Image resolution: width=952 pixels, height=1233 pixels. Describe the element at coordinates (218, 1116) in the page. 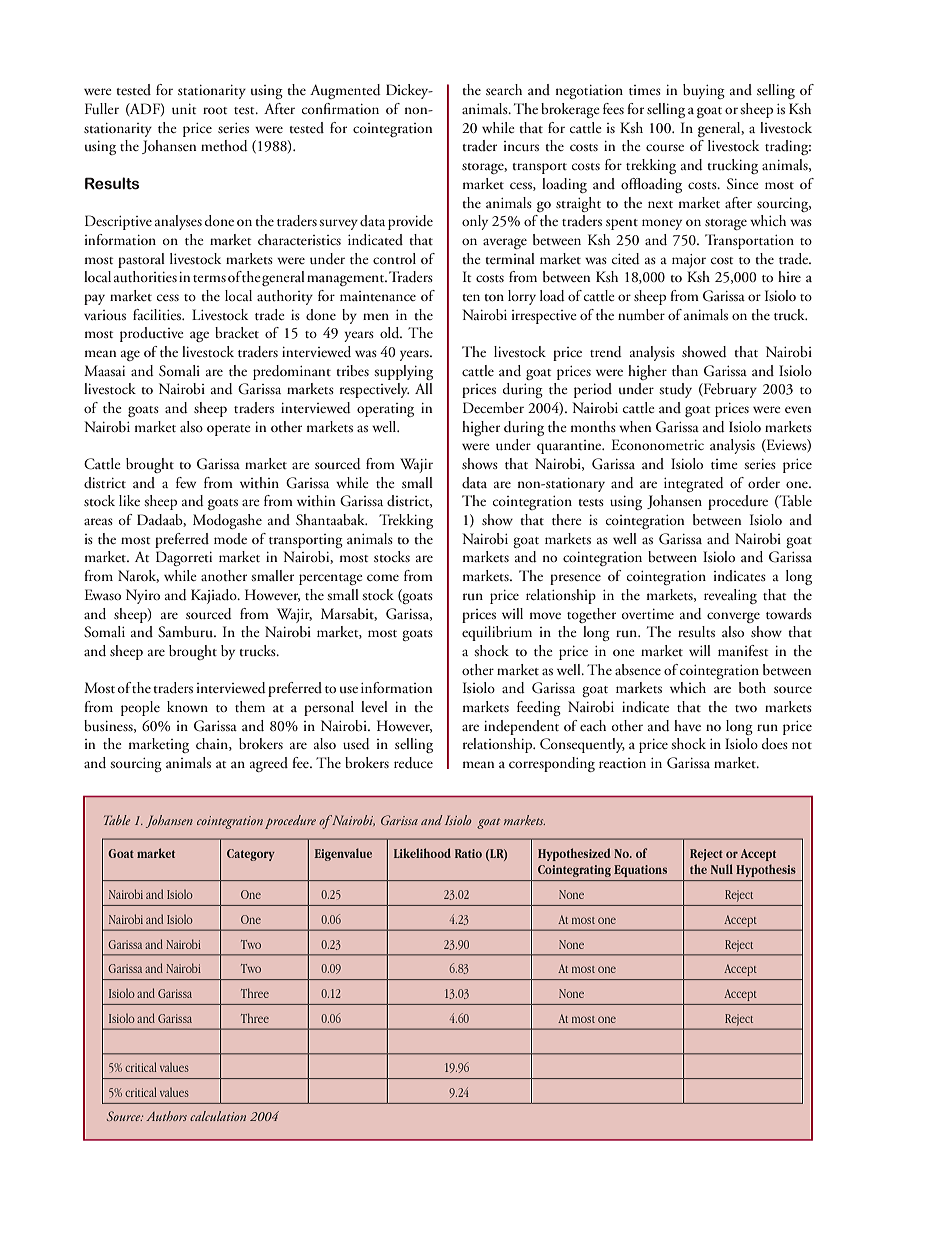

I see `calculation` at that location.
